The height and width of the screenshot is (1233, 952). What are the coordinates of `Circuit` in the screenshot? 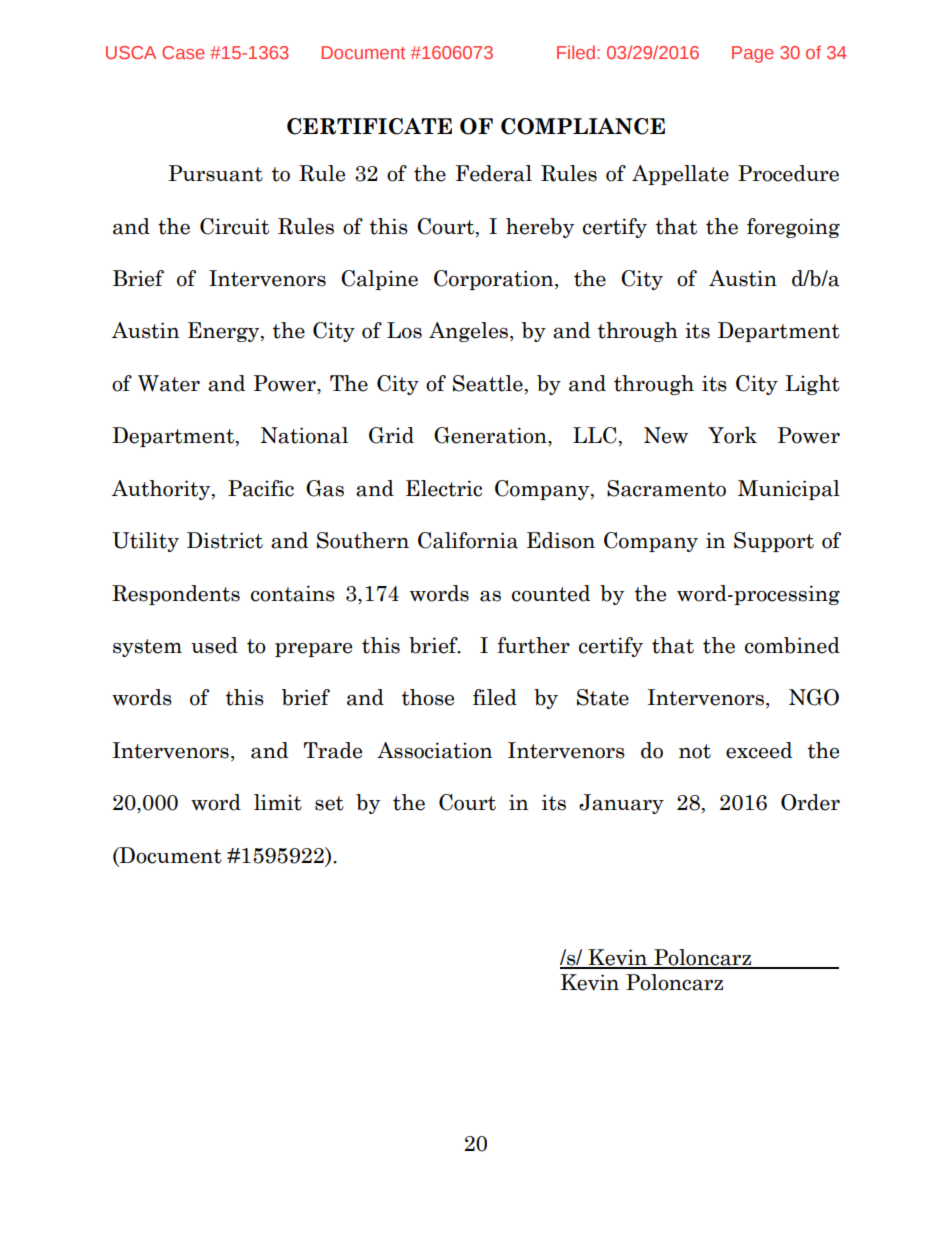 It's located at (234, 226).
